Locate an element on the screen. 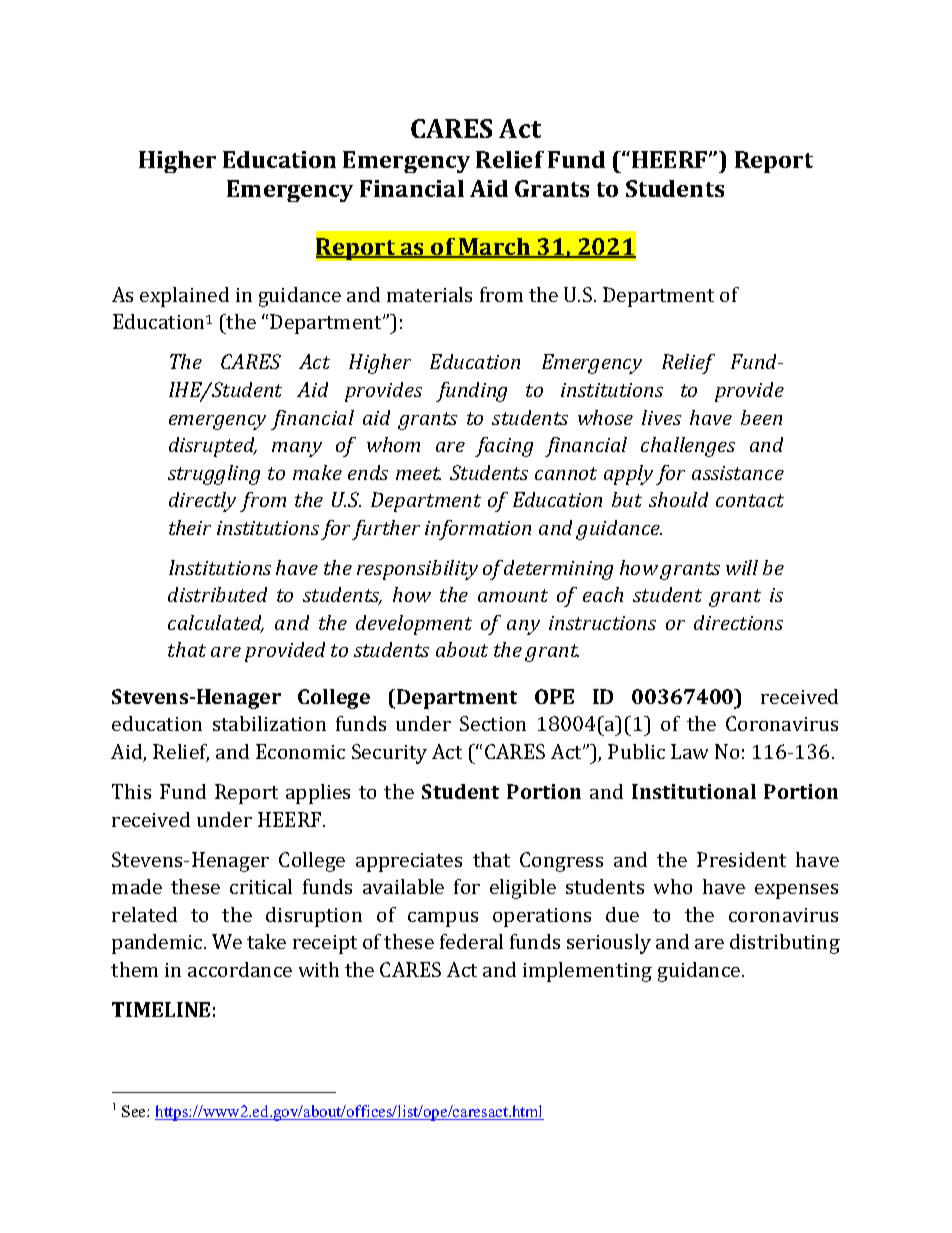 This screenshot has height=1233, width=952. amount is located at coordinates (513, 595).
